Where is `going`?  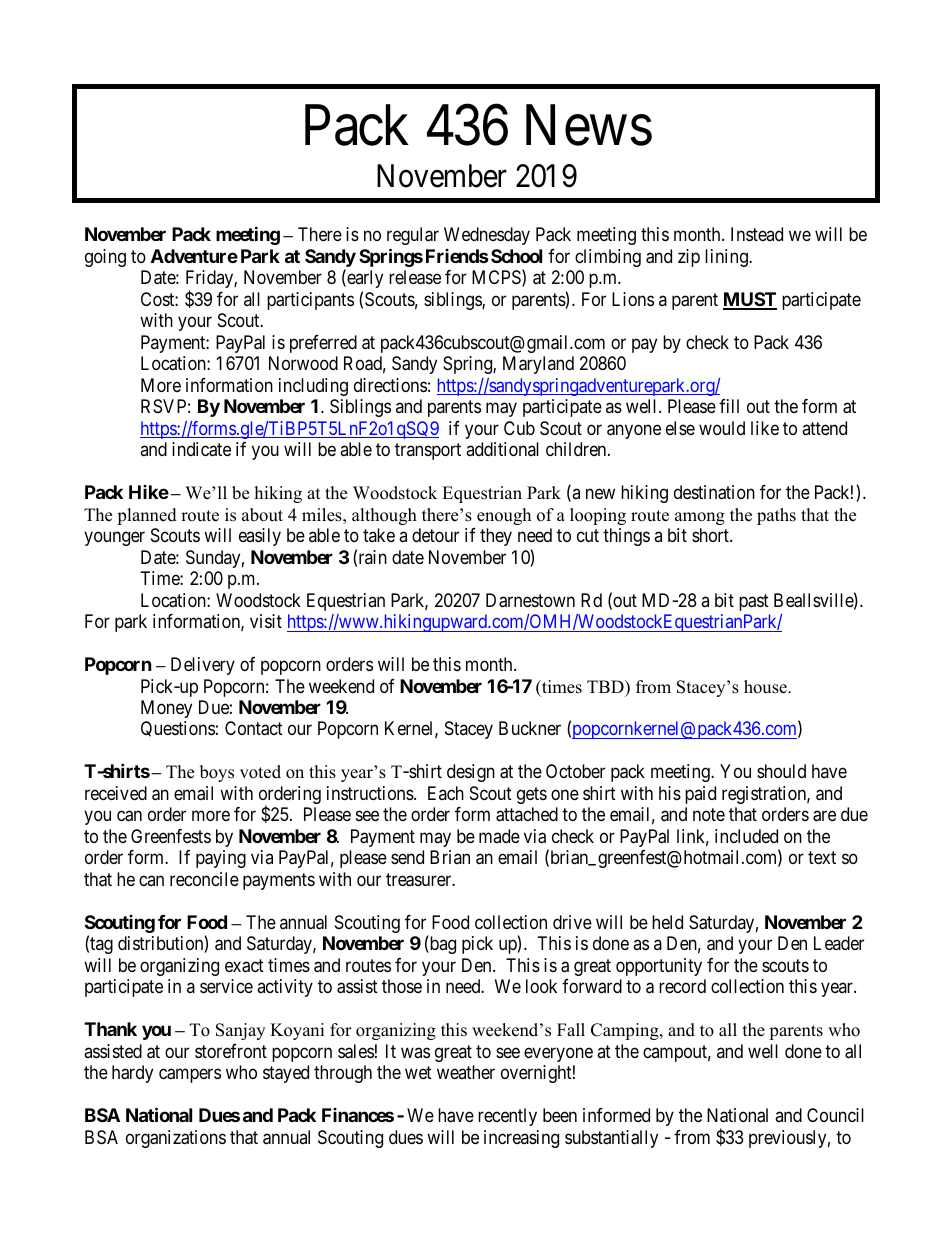 going is located at coordinates (105, 258).
